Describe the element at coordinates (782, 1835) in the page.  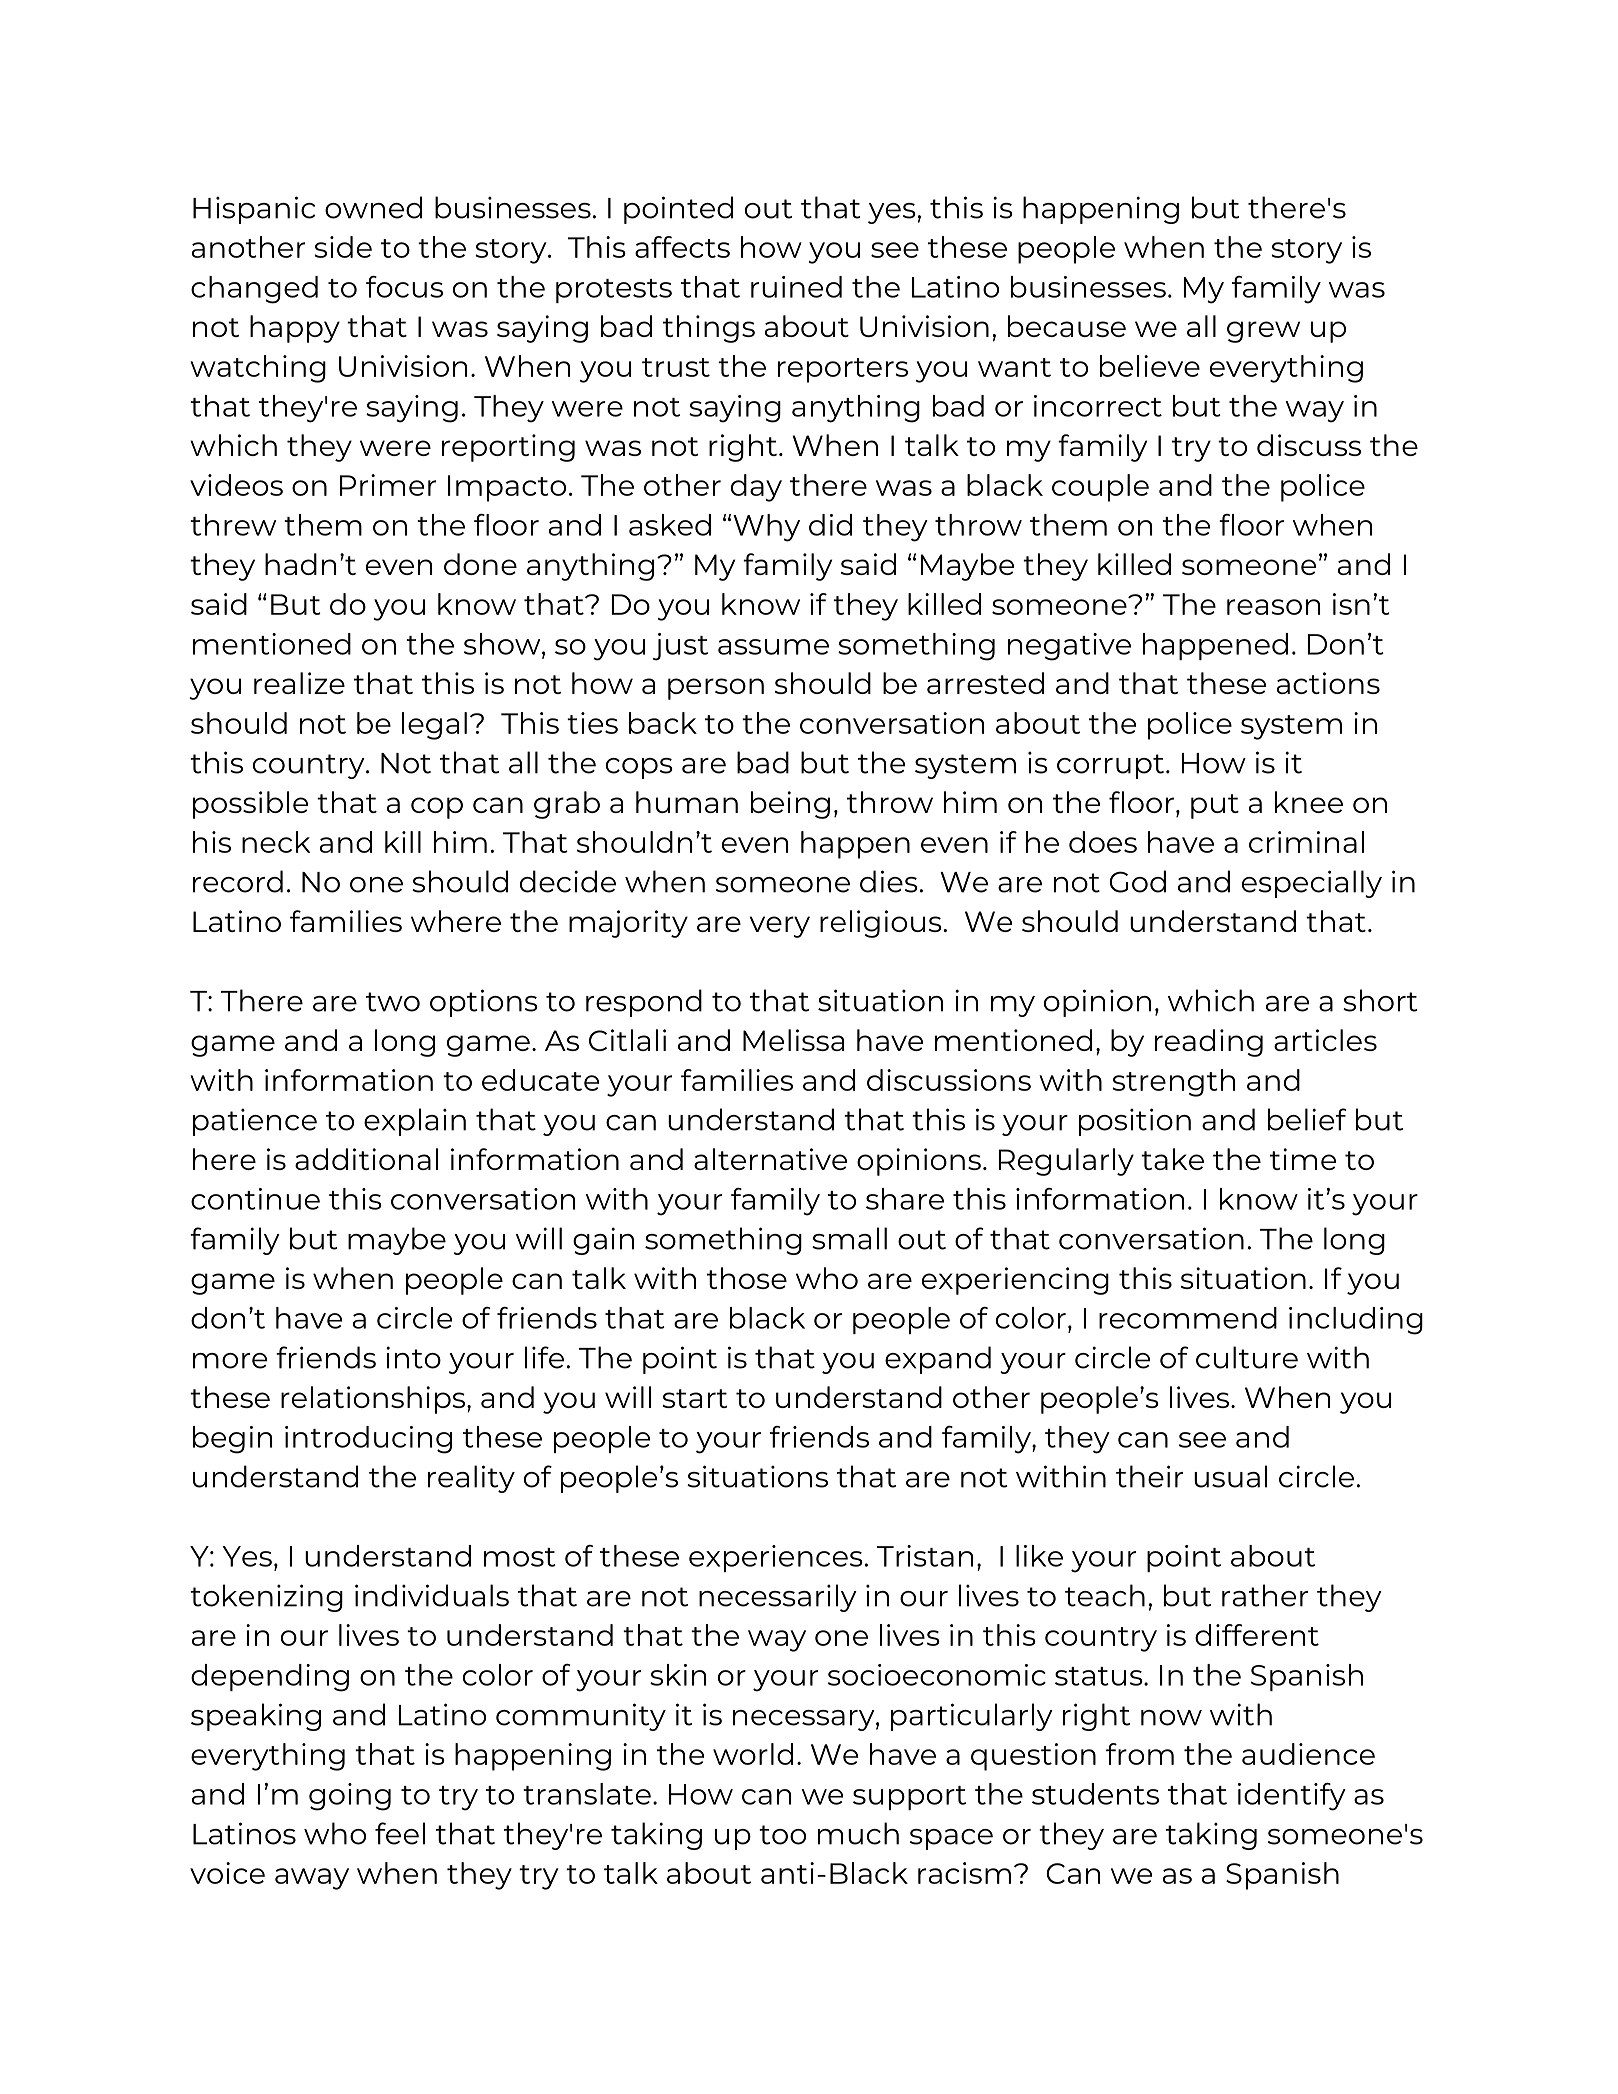
I see `too` at that location.
